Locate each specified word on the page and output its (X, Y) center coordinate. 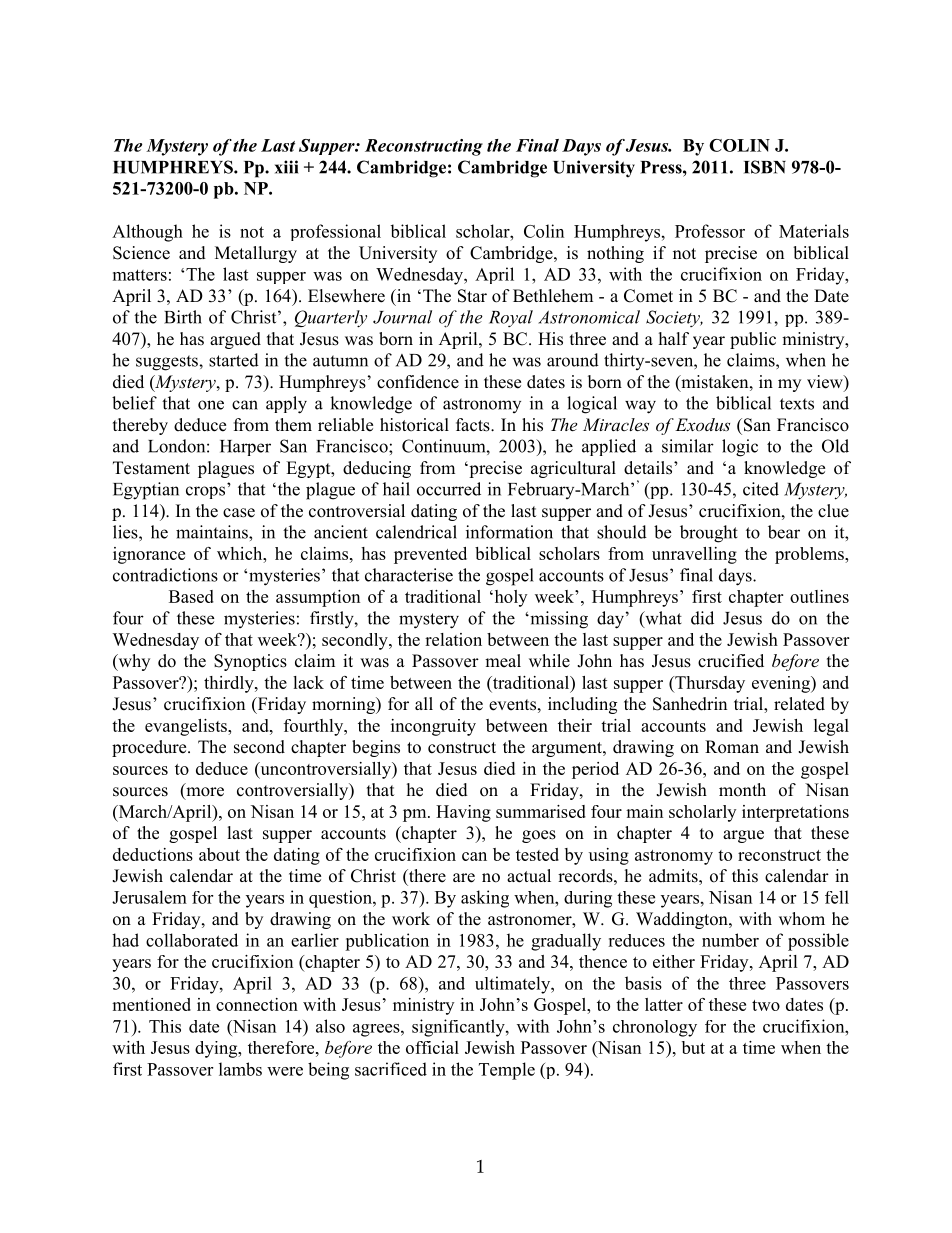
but (693, 1047)
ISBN (765, 167)
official (432, 1047)
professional (336, 232)
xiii (286, 167)
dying (217, 1049)
